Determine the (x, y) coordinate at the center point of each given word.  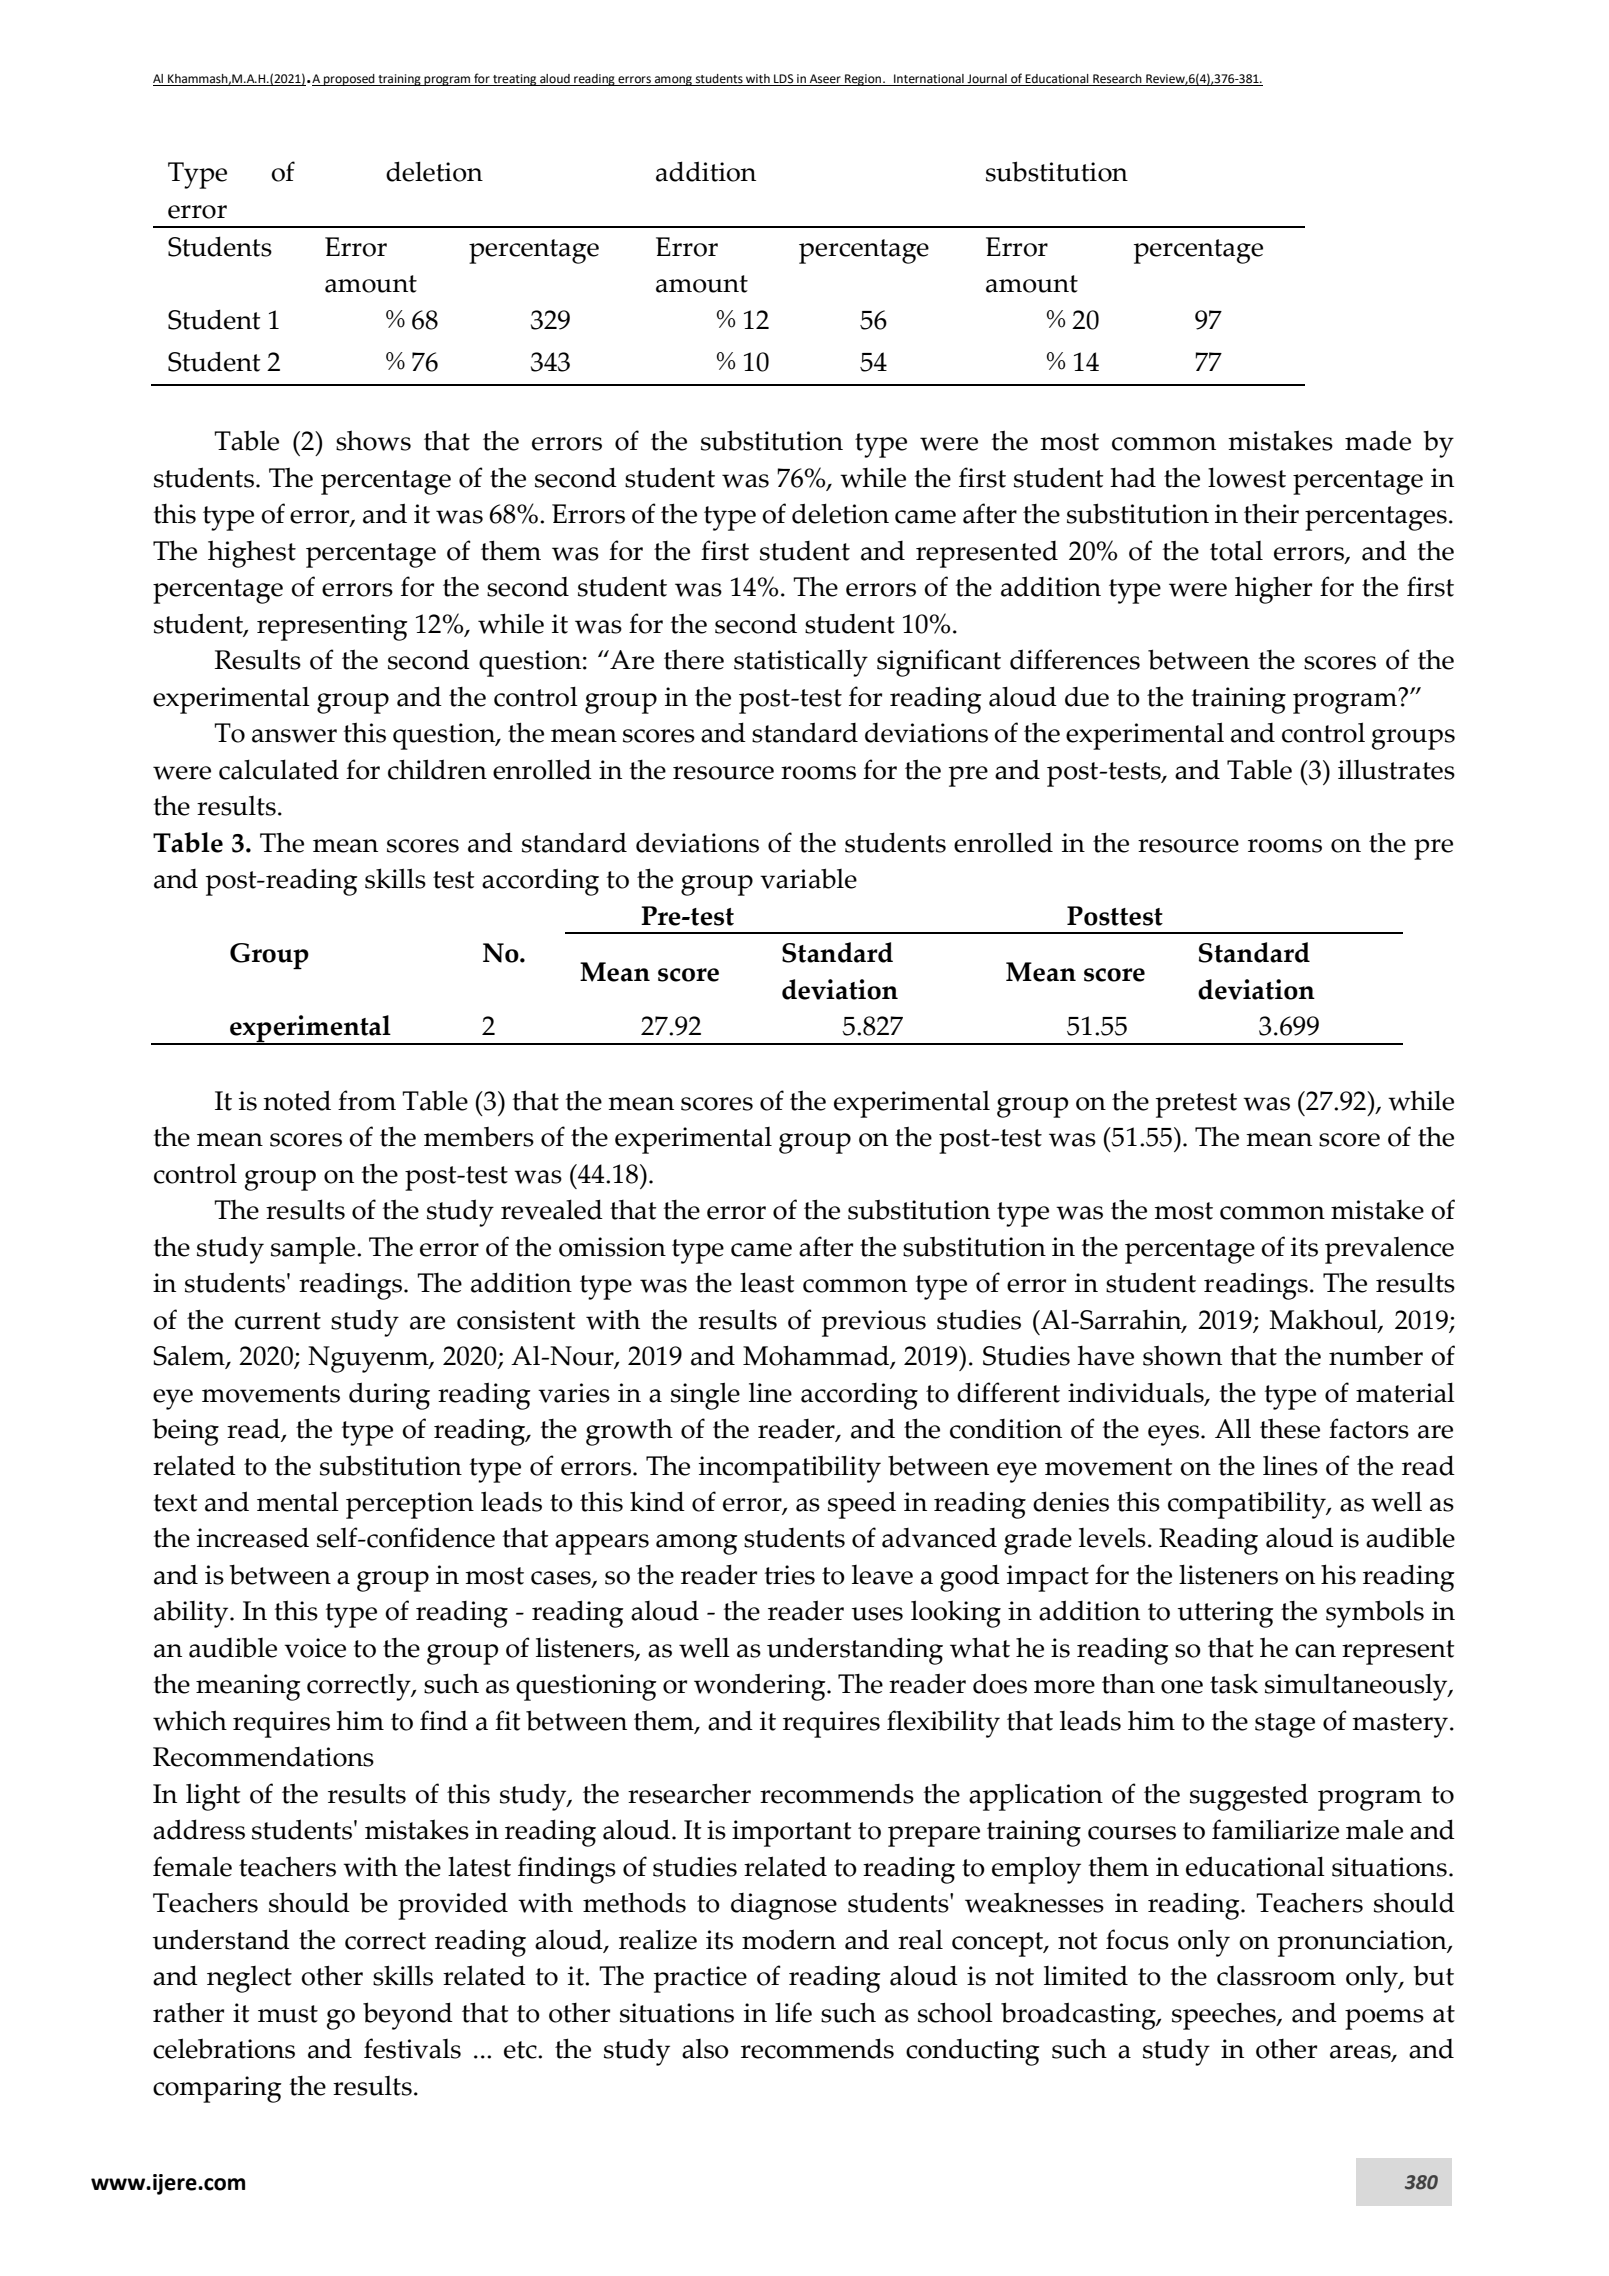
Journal (987, 80)
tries (789, 1575)
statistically (801, 663)
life (793, 2012)
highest (252, 554)
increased (253, 1537)
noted (297, 1100)
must (288, 2014)
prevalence (1389, 1250)
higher (1273, 590)
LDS (784, 80)
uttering (1226, 1614)
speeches (1225, 2016)
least (767, 1282)
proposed (349, 80)
